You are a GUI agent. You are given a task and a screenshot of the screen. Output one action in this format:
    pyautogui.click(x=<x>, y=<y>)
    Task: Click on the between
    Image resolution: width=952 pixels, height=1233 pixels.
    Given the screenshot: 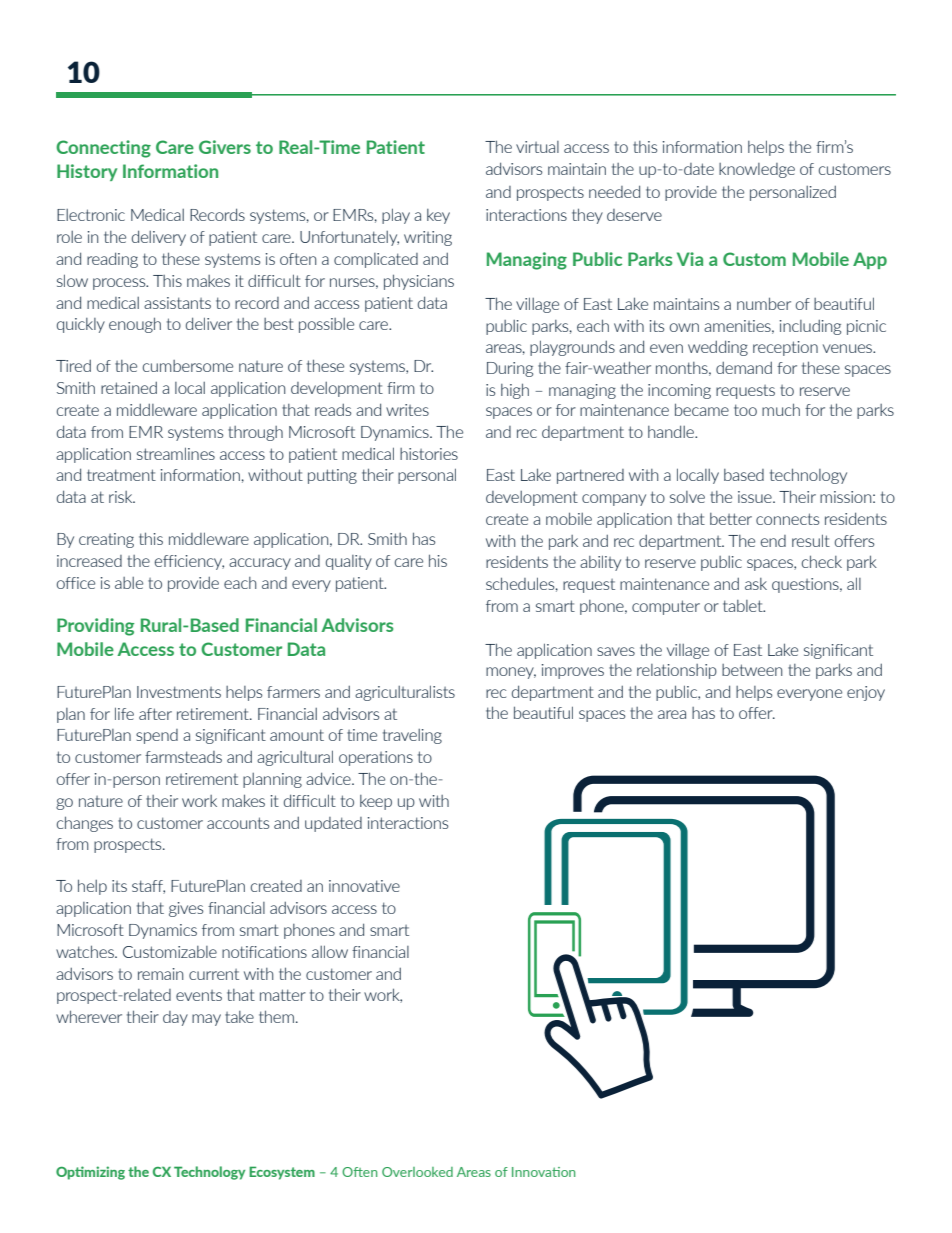 What is the action you would take?
    pyautogui.click(x=752, y=670)
